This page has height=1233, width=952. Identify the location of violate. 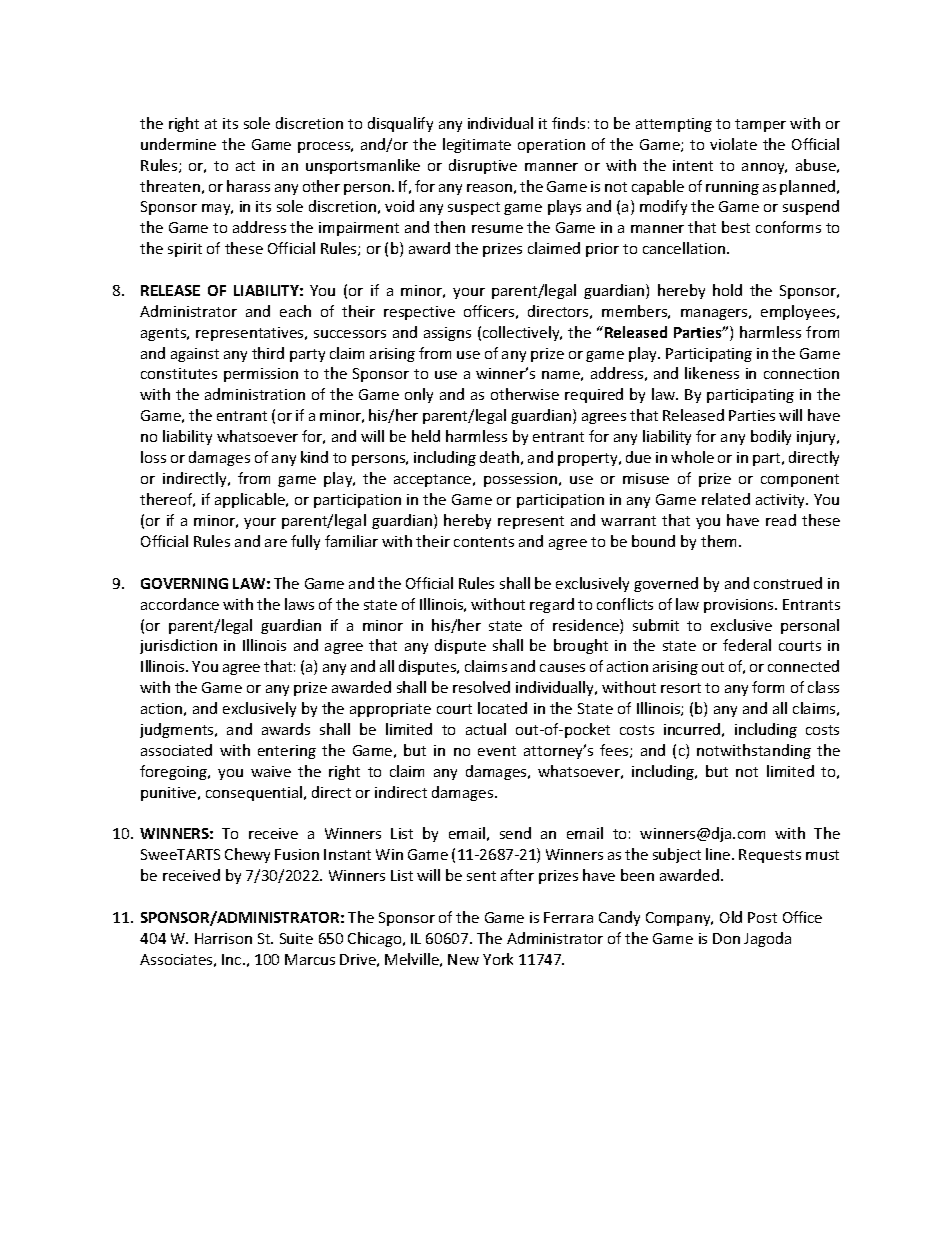
(733, 144).
